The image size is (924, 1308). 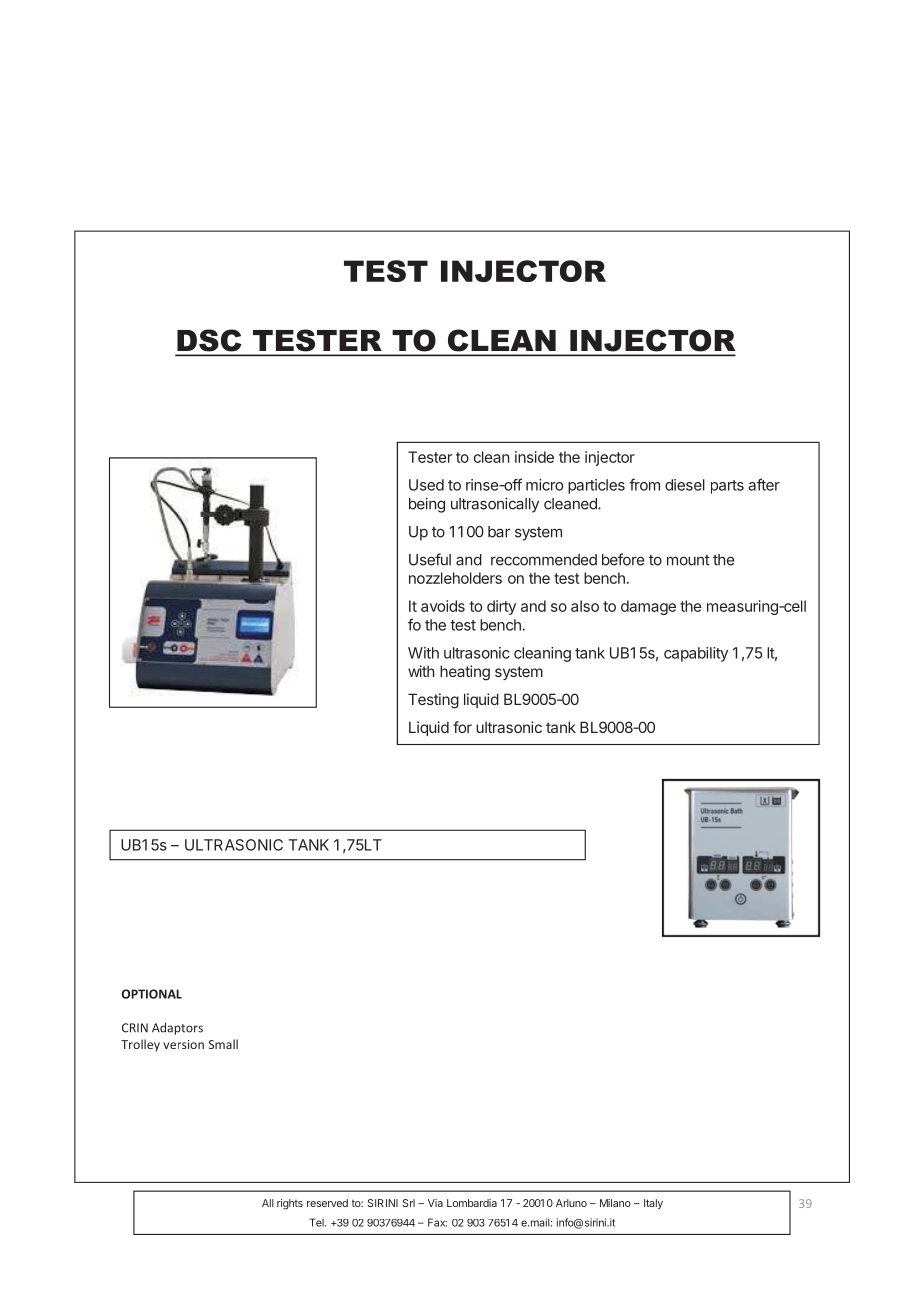 What do you see at coordinates (327, 1203) in the screenshot?
I see `reserved` at bounding box center [327, 1203].
